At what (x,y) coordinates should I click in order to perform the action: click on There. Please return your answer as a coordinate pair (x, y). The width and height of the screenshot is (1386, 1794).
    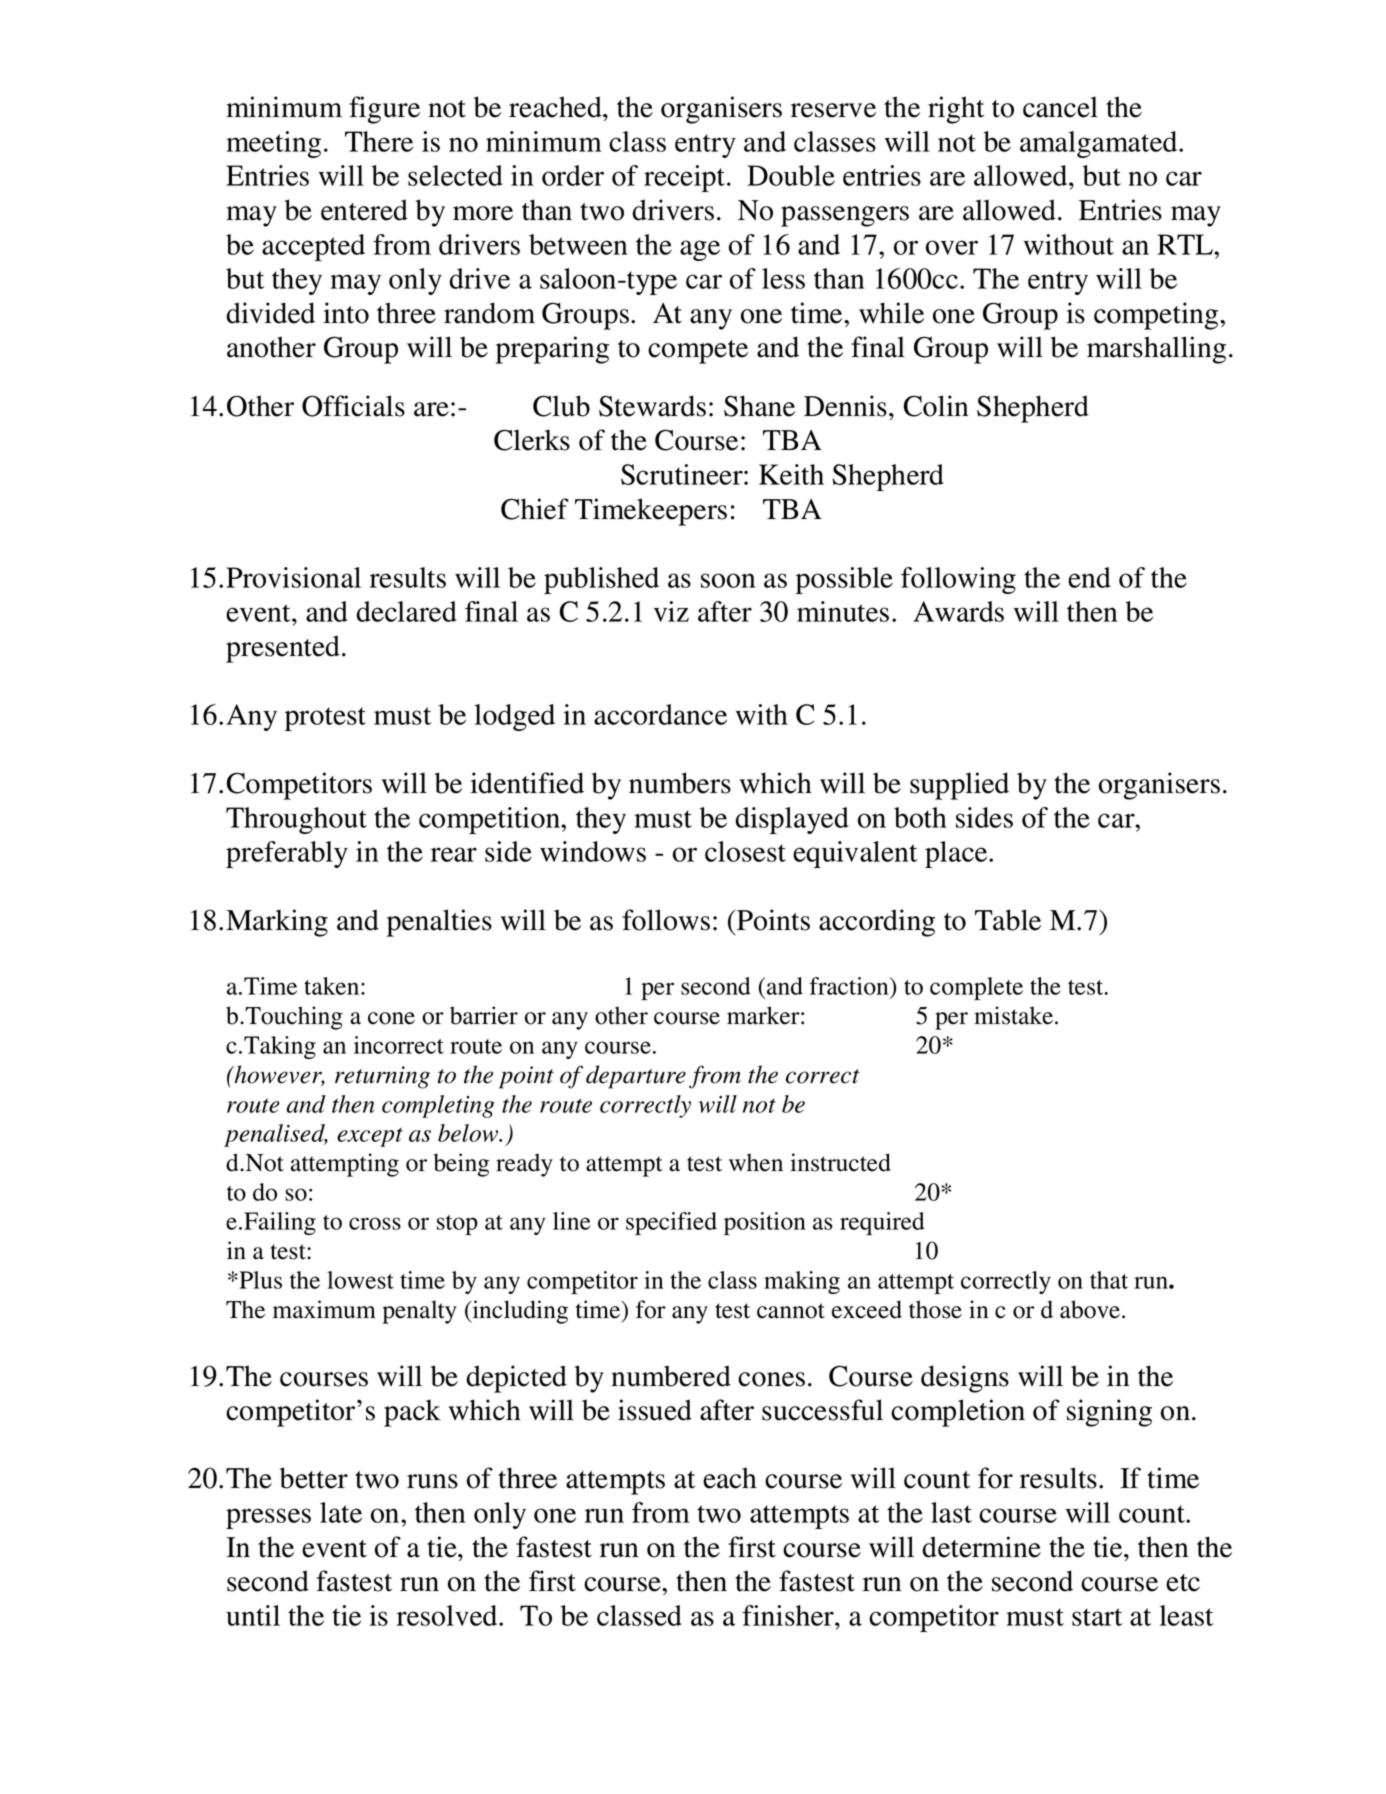
    Looking at the image, I should click on (379, 141).
